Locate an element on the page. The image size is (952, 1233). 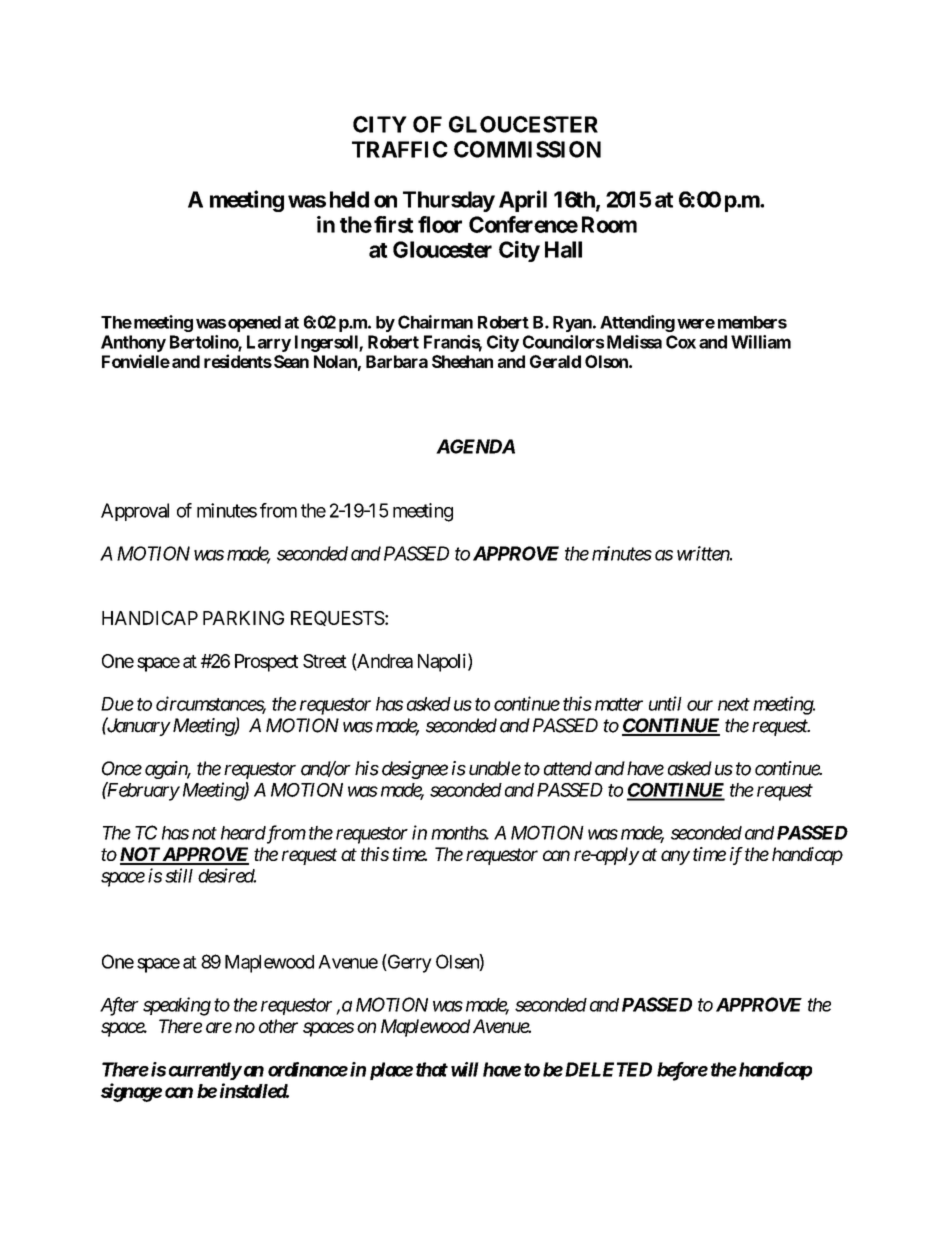
Barbara is located at coordinates (397, 361).
